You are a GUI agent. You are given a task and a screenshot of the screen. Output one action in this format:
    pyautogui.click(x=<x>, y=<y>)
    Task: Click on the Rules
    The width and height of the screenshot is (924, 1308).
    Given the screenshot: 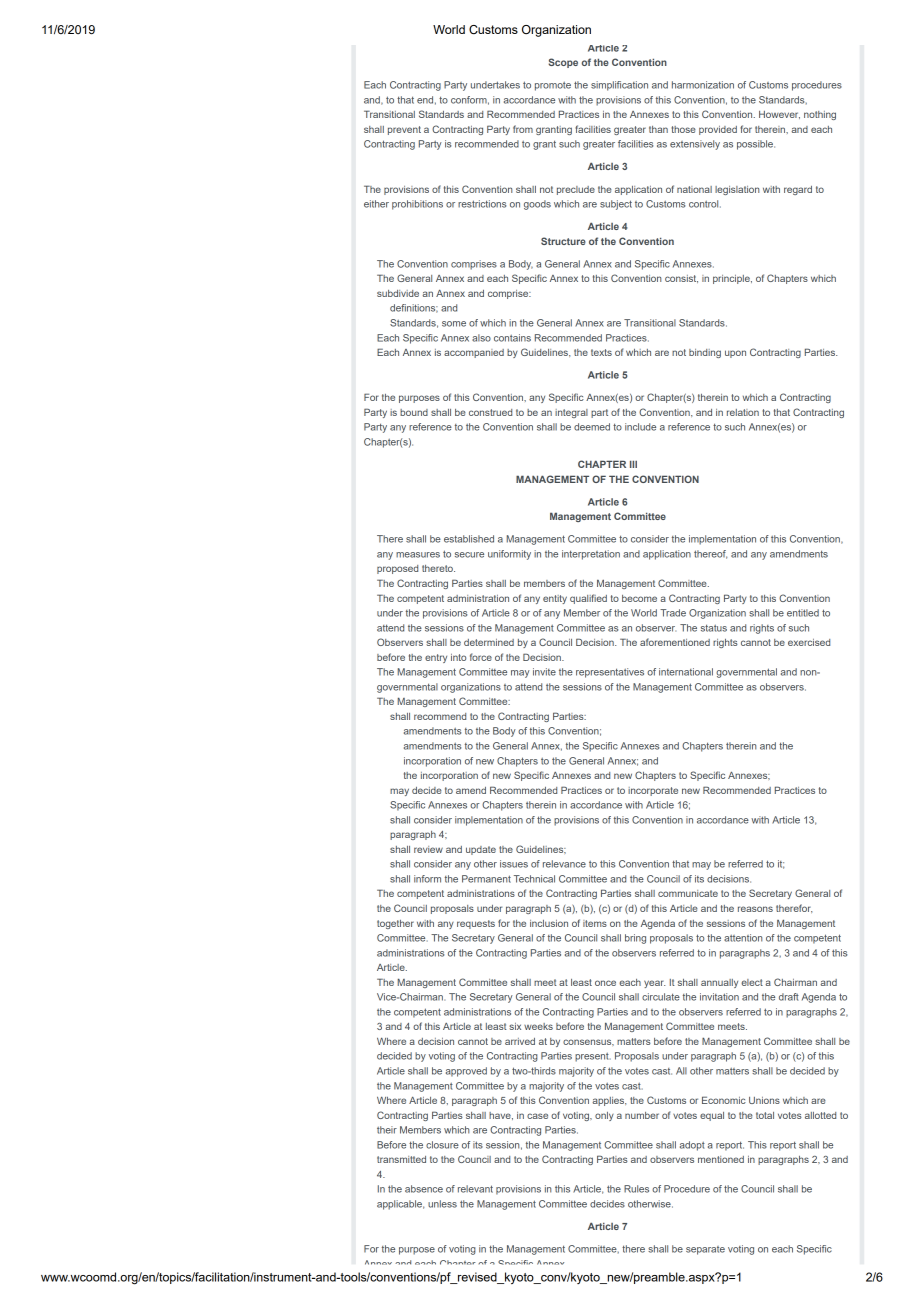 What is the action you would take?
    pyautogui.click(x=636, y=1189)
